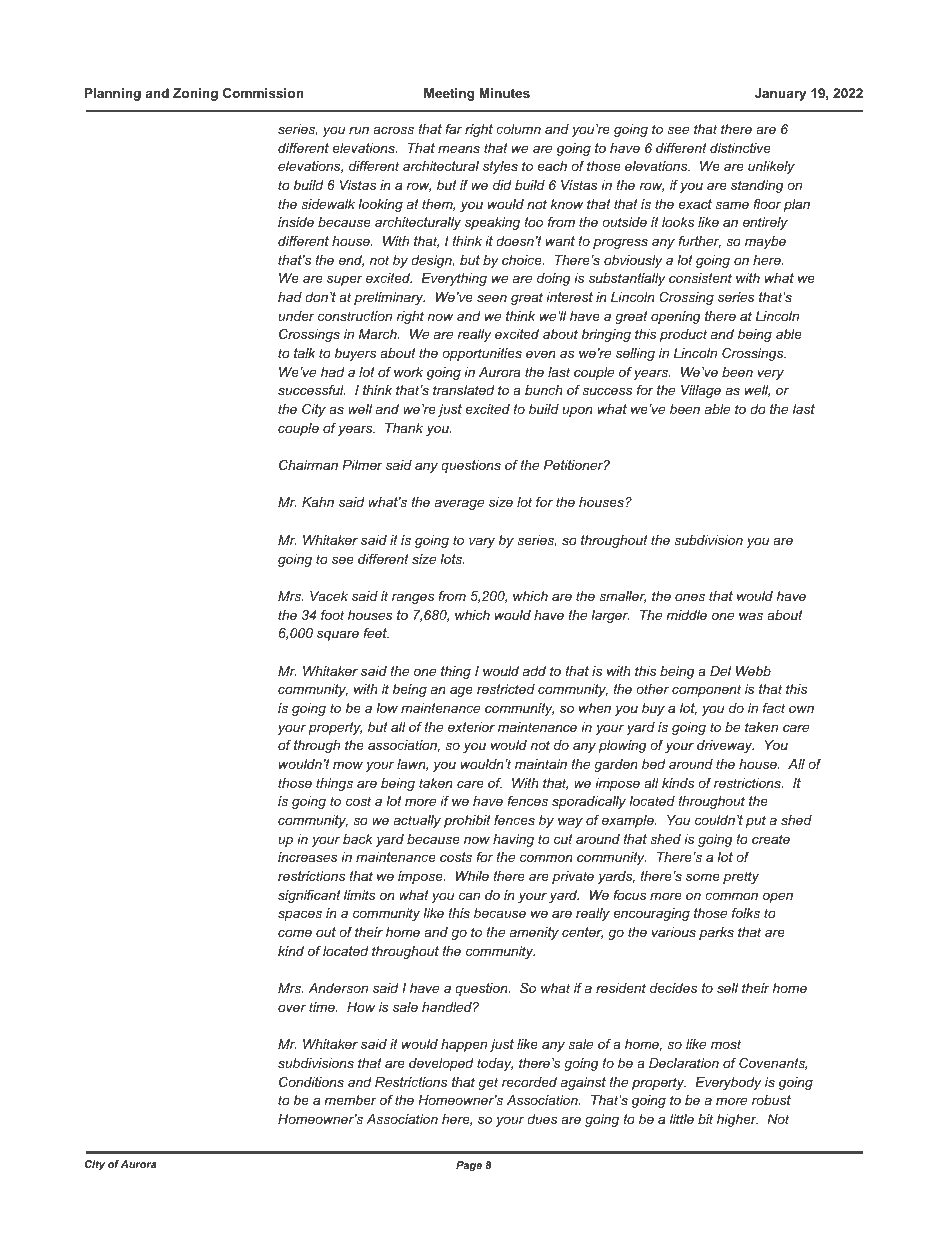 The width and height of the document is (952, 1233). What do you see at coordinates (519, 129) in the document?
I see `column` at bounding box center [519, 129].
